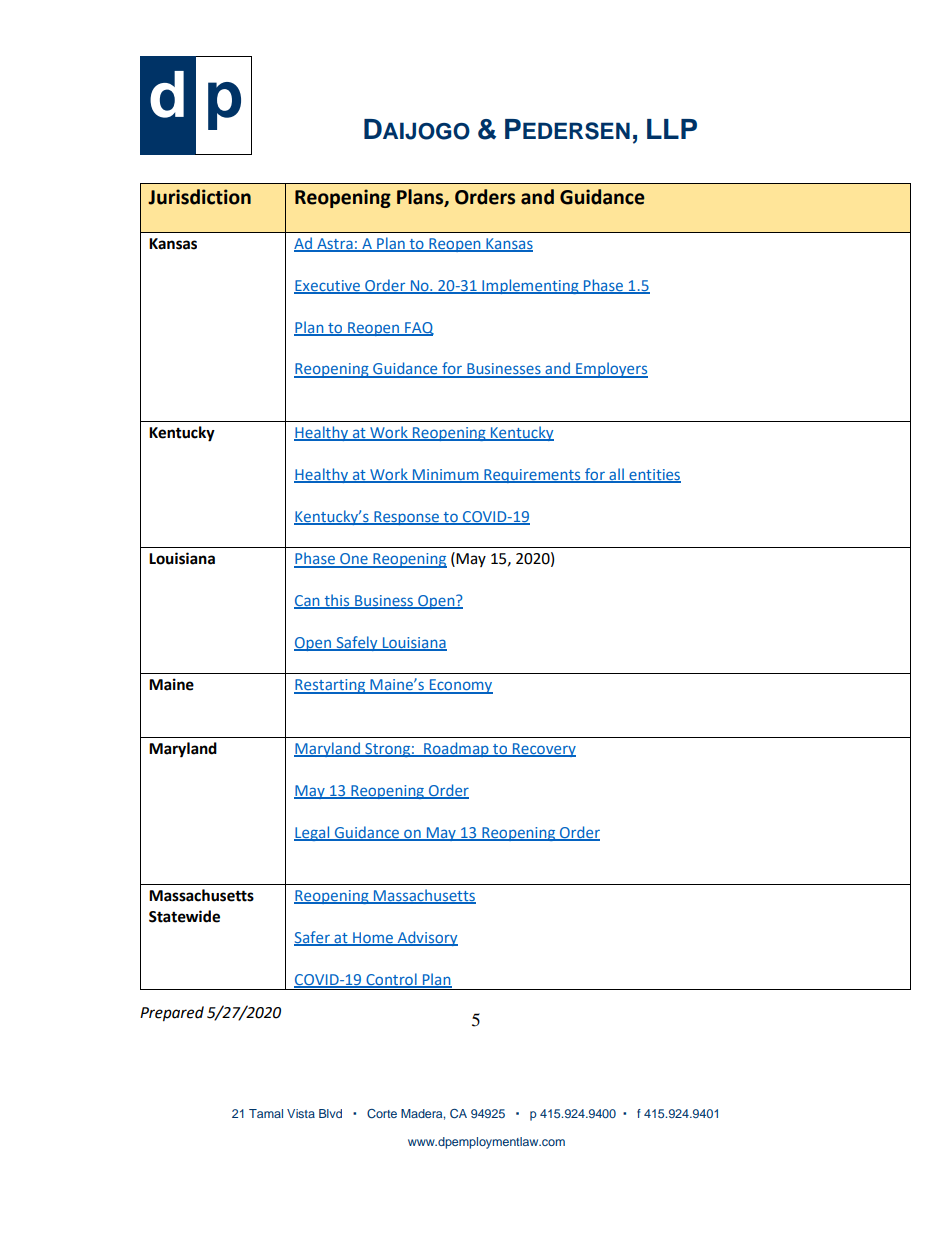 This screenshot has width=952, height=1233. I want to click on Legal, so click(313, 833).
